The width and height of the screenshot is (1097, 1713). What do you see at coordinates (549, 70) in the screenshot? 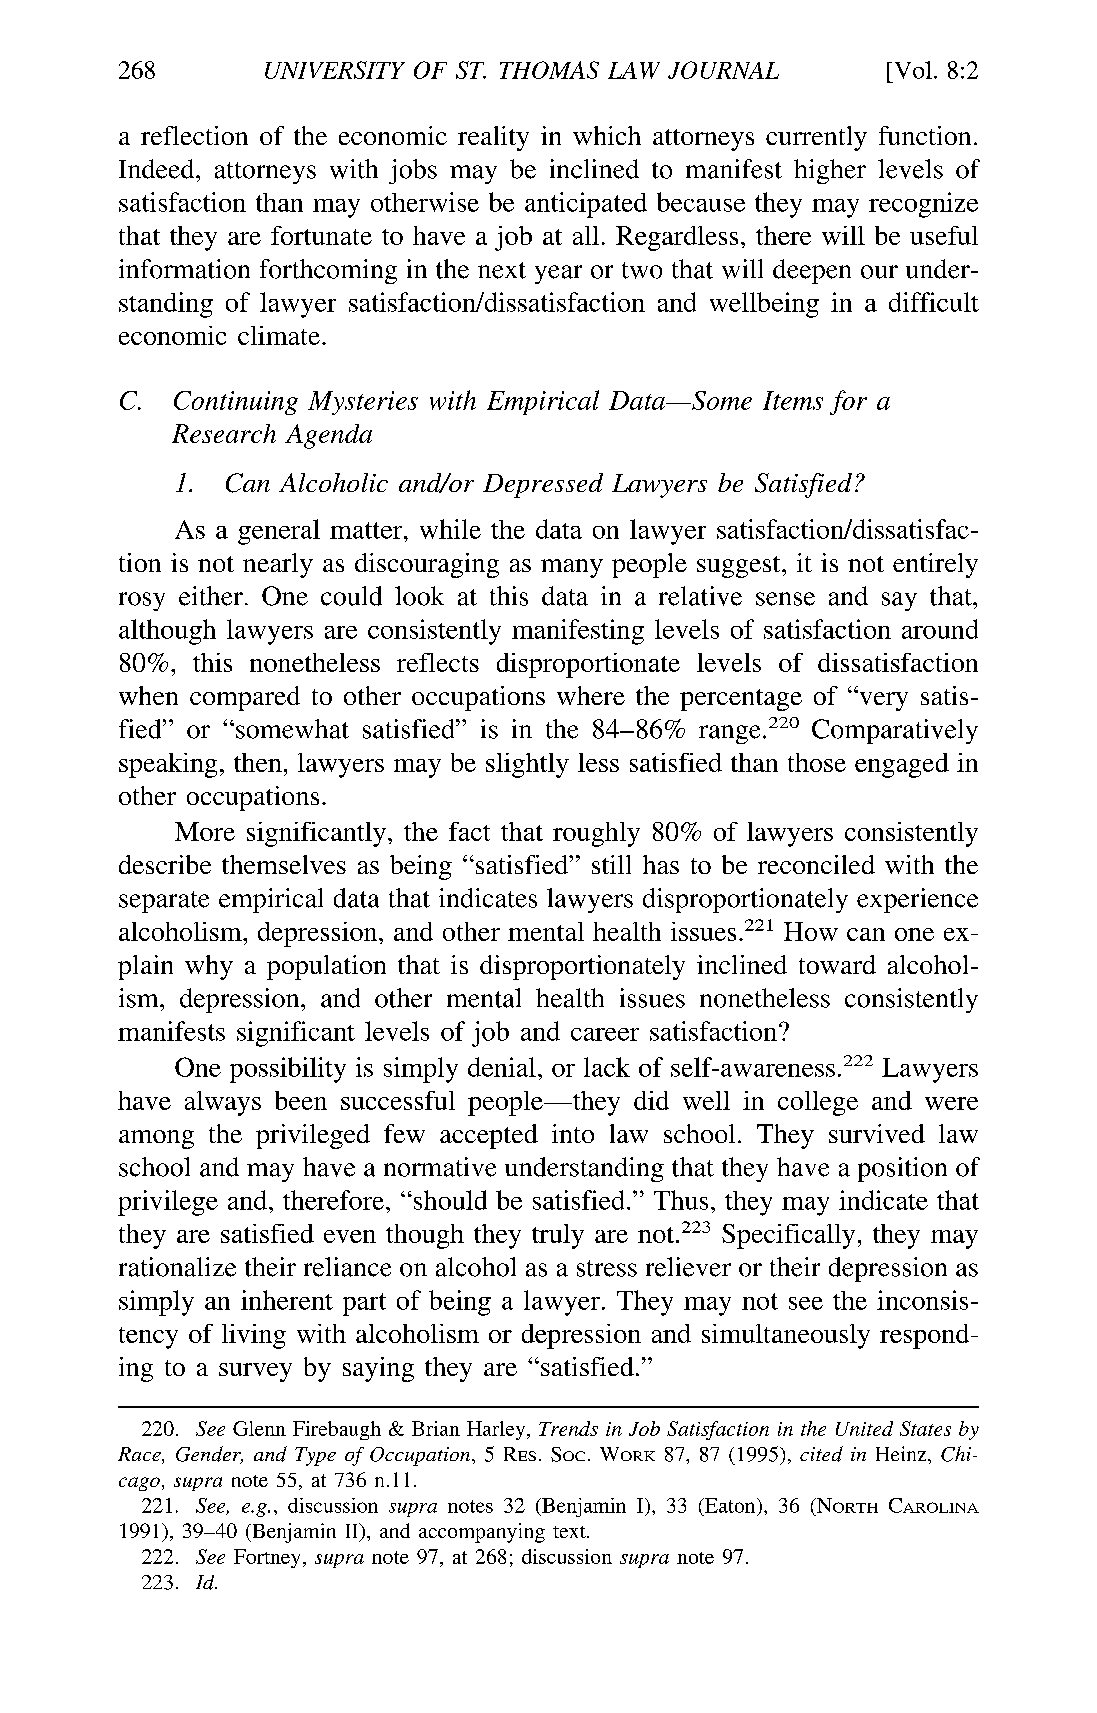
I see `THOMAS` at bounding box center [549, 70].
